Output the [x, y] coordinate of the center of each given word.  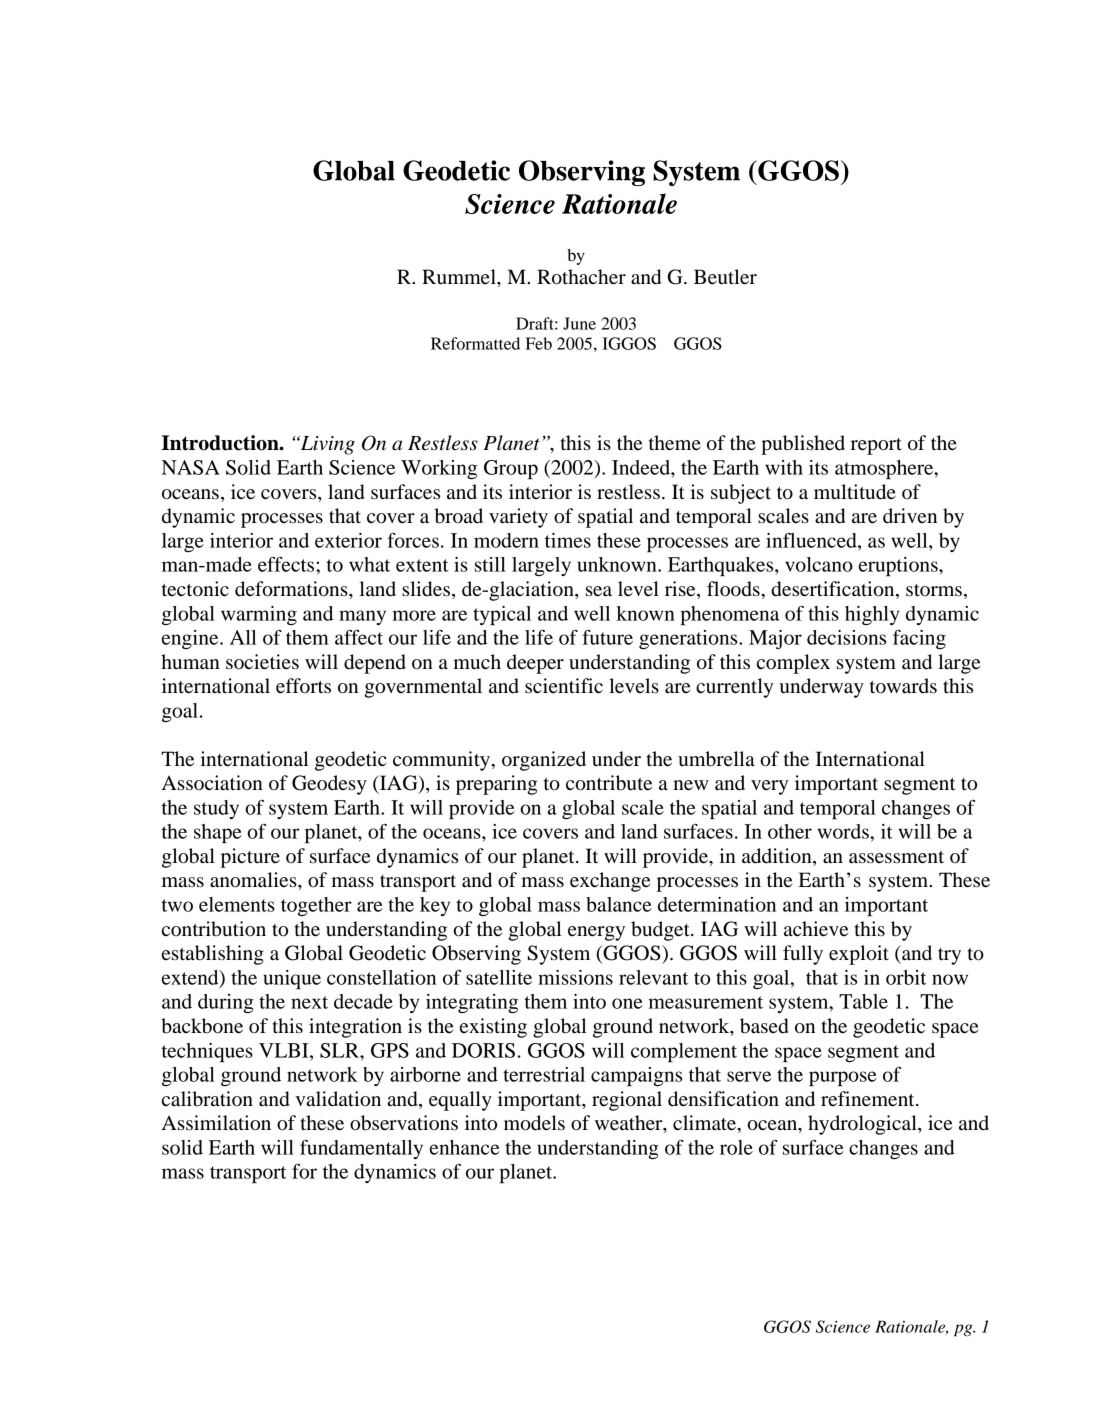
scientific [564, 686]
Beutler [725, 277]
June [579, 323]
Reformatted [475, 343]
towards [903, 686]
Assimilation [216, 1123]
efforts [303, 686]
